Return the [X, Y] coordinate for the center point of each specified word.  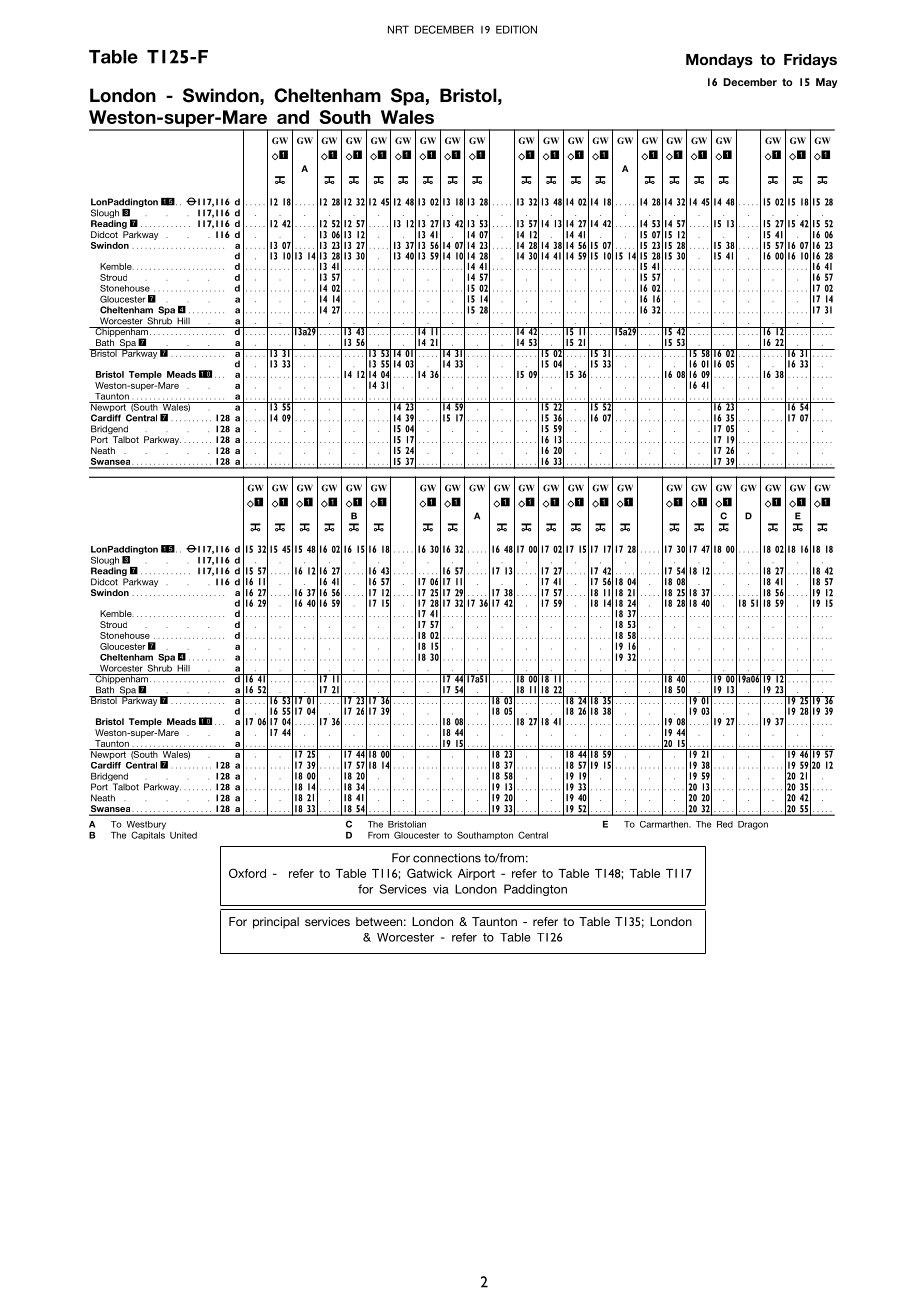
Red [725, 824]
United [183, 835]
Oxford [247, 873]
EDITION [516, 29]
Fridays [810, 61]
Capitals [148, 834]
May [827, 83]
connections [447, 858]
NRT [398, 29]
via [441, 889]
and [293, 117]
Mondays [719, 61]
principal [276, 923]
